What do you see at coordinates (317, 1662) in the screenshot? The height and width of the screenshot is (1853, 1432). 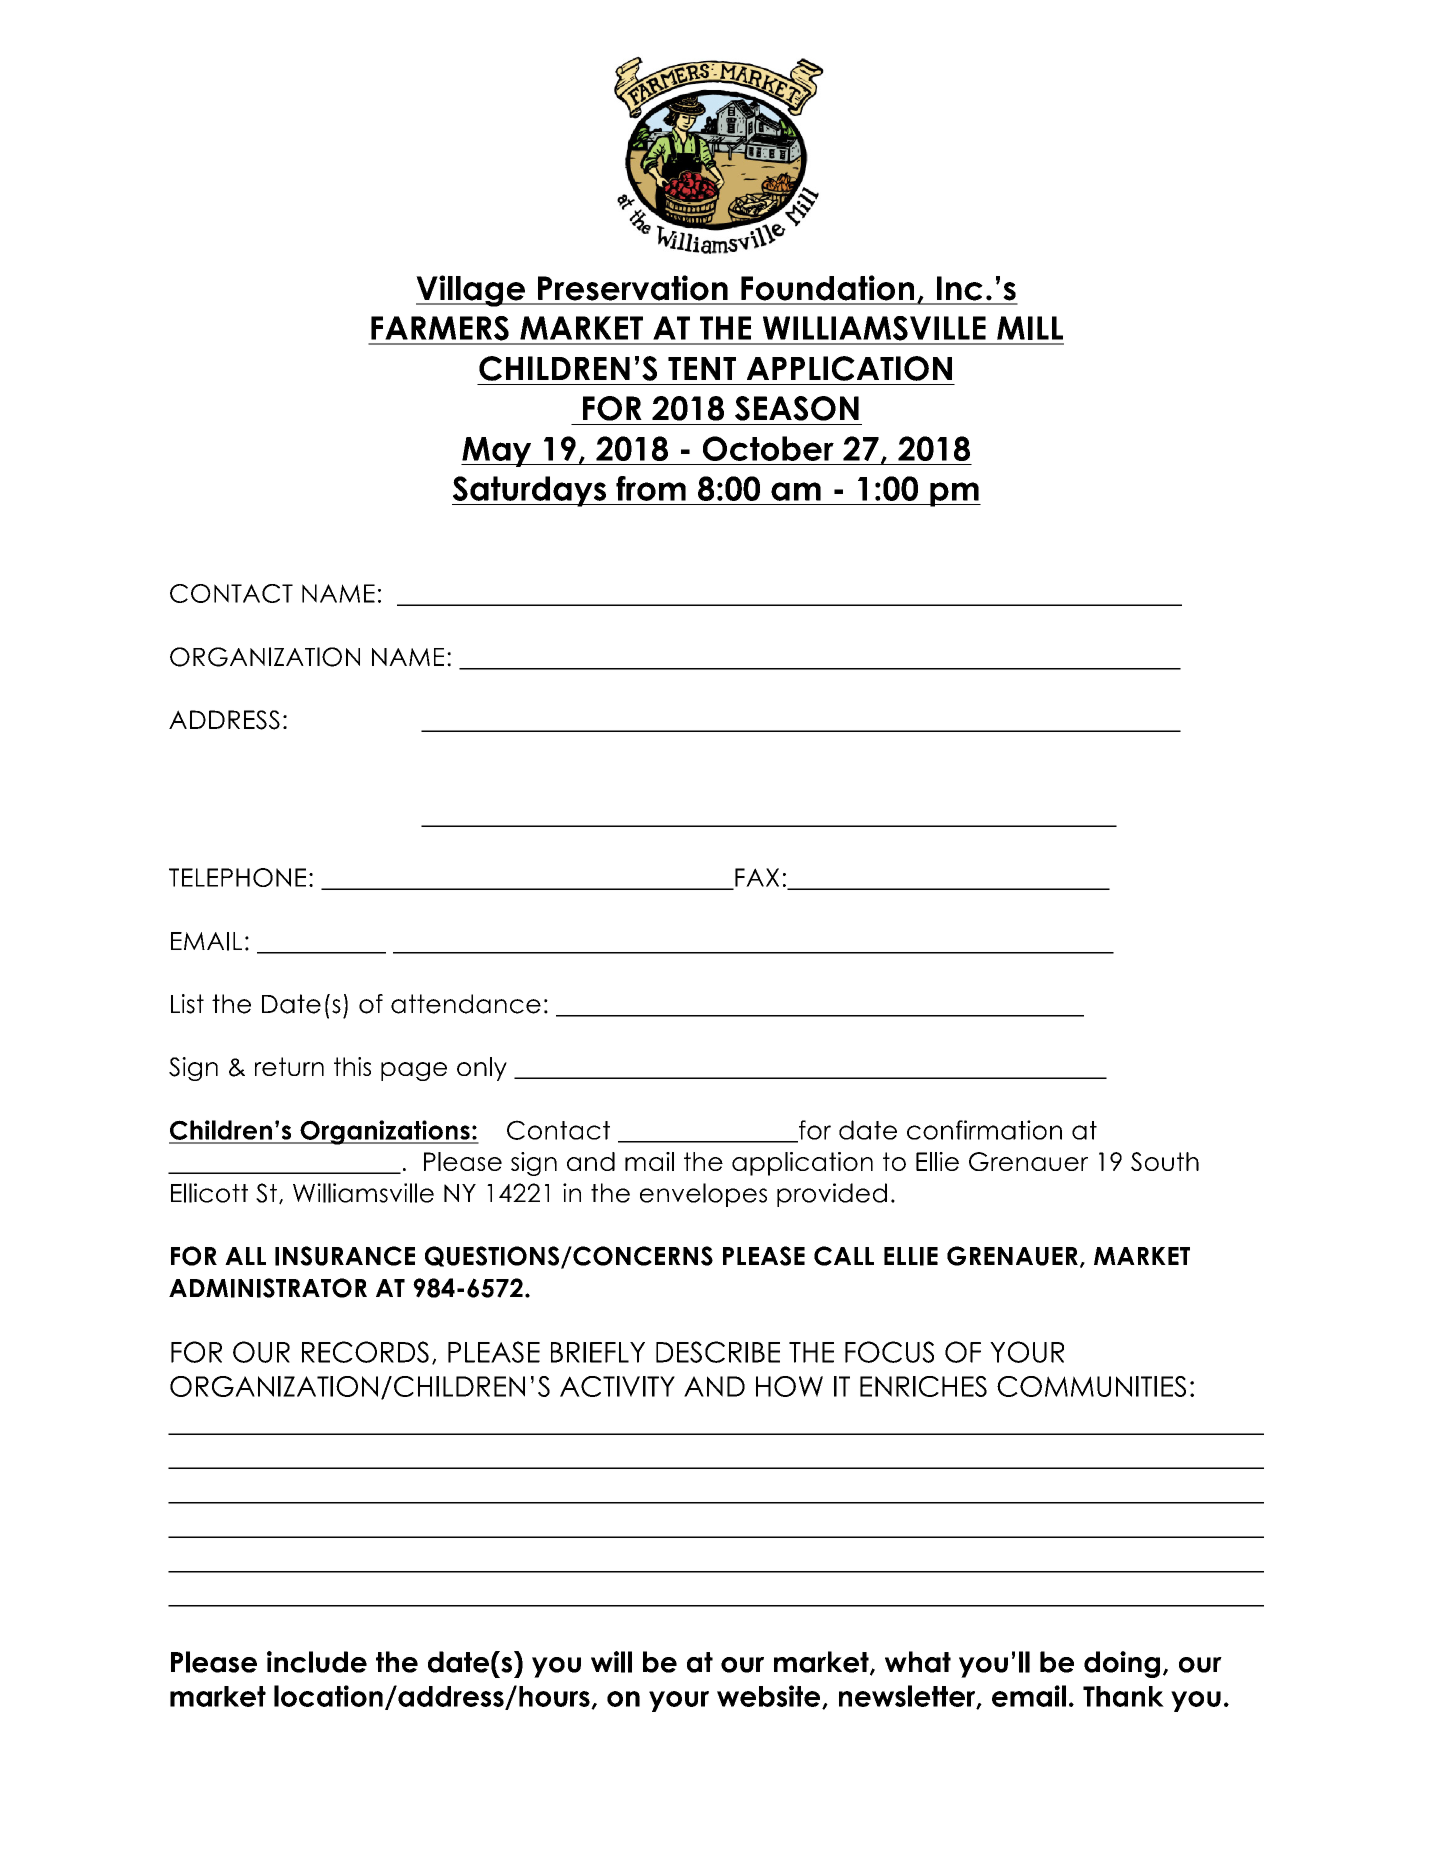 I see `include` at bounding box center [317, 1662].
